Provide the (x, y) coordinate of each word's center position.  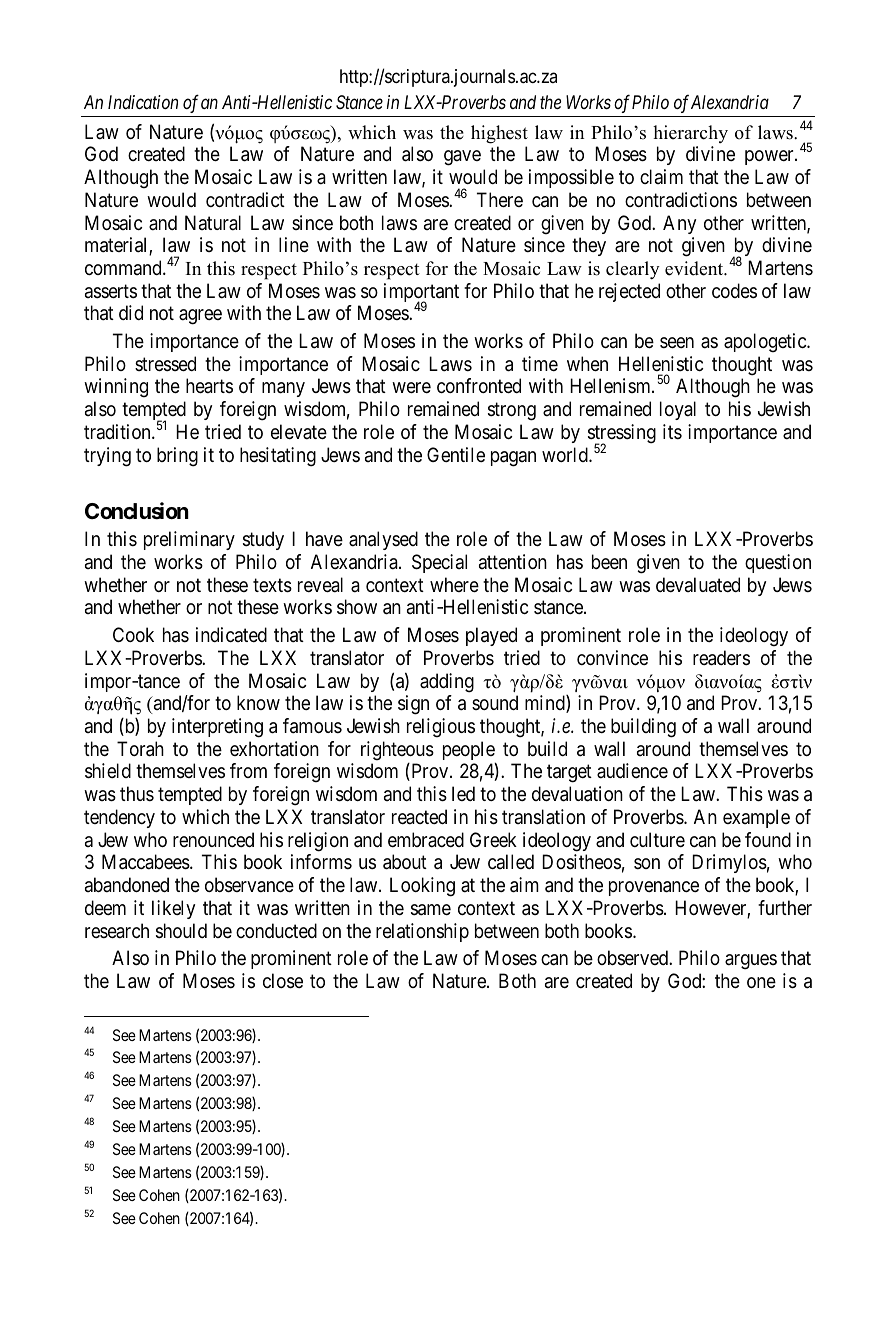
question (778, 563)
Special (439, 563)
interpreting (217, 728)
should (181, 931)
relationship (422, 932)
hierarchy (690, 134)
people (469, 752)
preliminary (189, 540)
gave (462, 158)
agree (200, 317)
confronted (479, 386)
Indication (143, 102)
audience (632, 771)
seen (677, 343)
